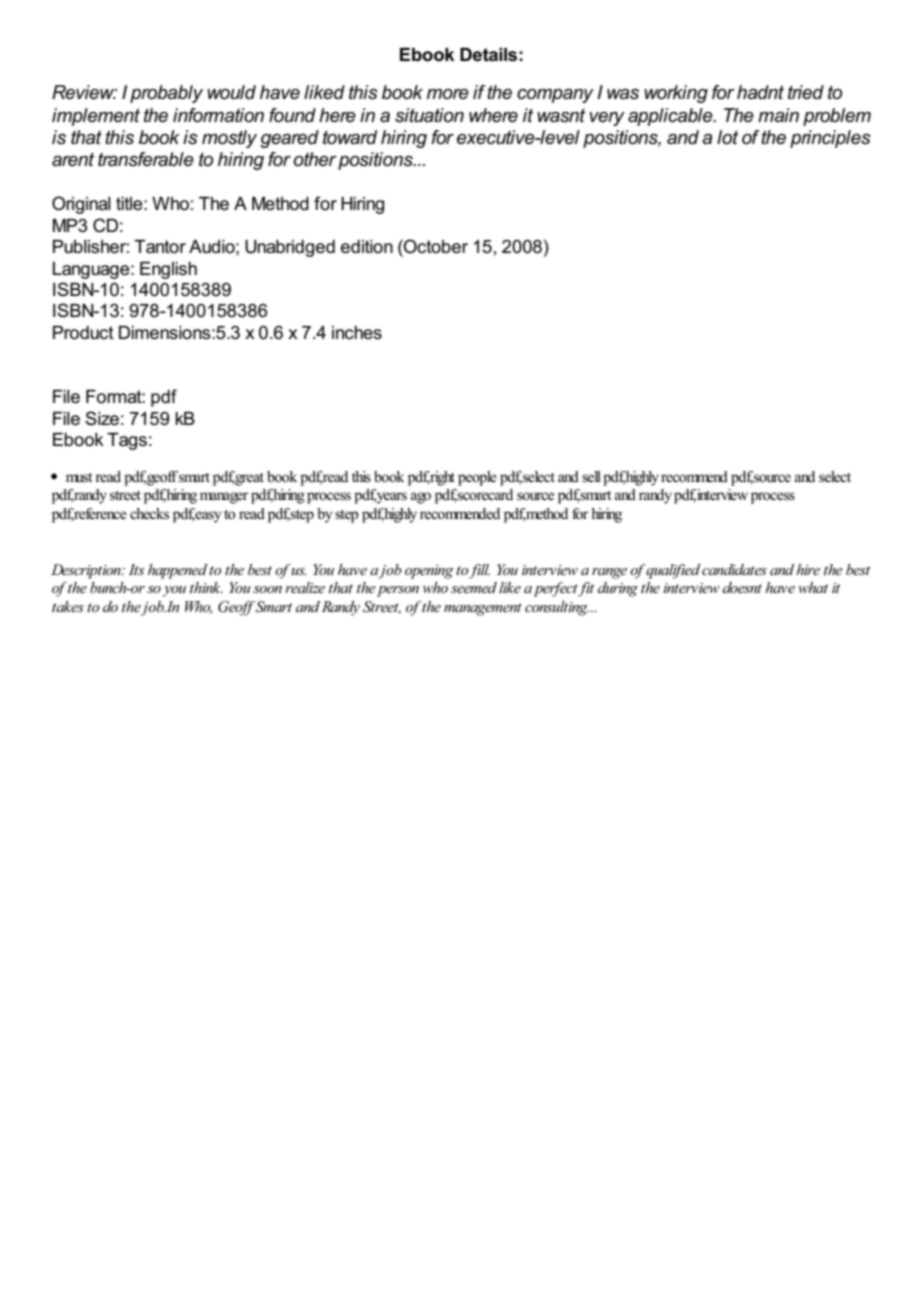  What do you see at coordinates (206, 587) in the page?
I see `think` at bounding box center [206, 587].
